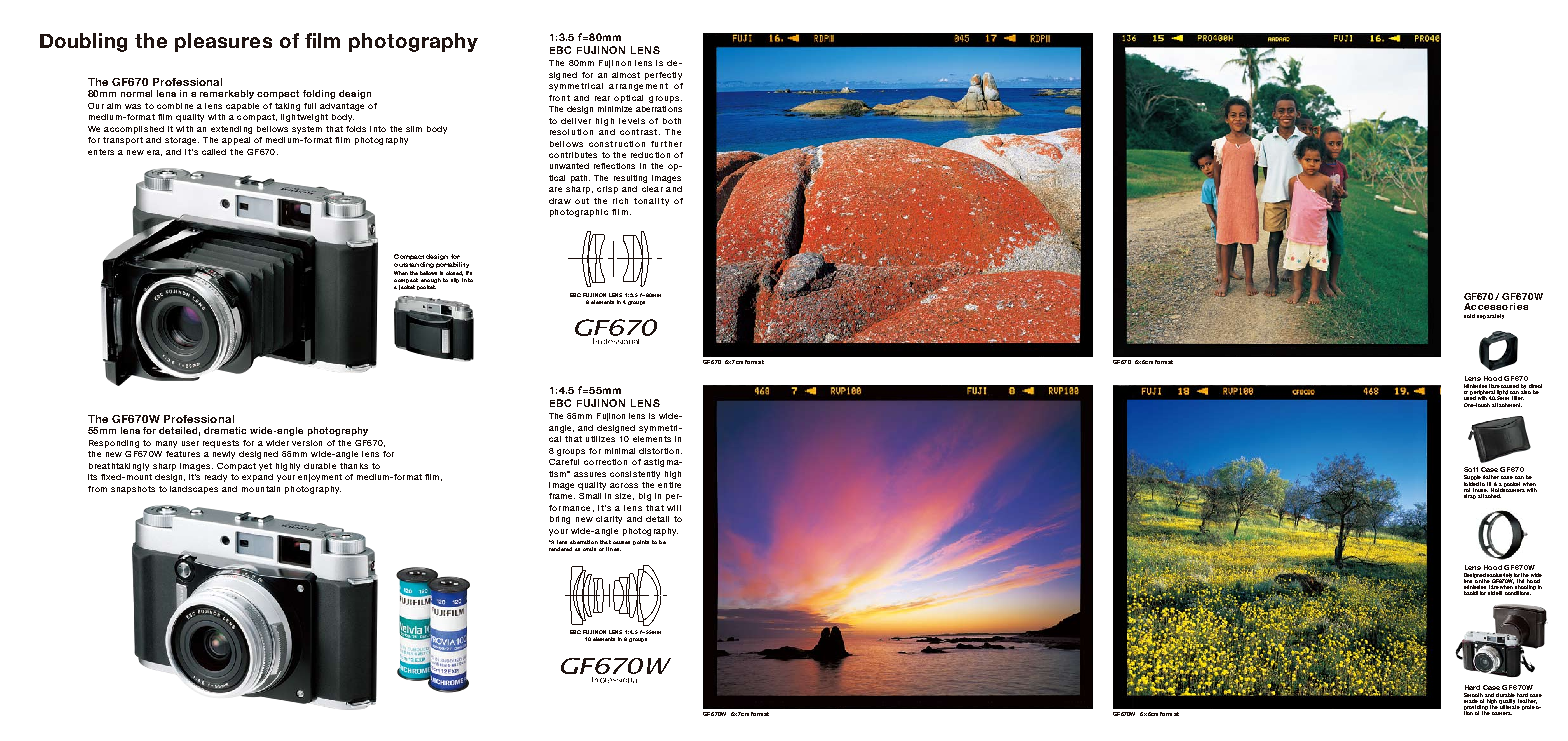 This image has width=1568, height=741. I want to click on further, so click(666, 144).
